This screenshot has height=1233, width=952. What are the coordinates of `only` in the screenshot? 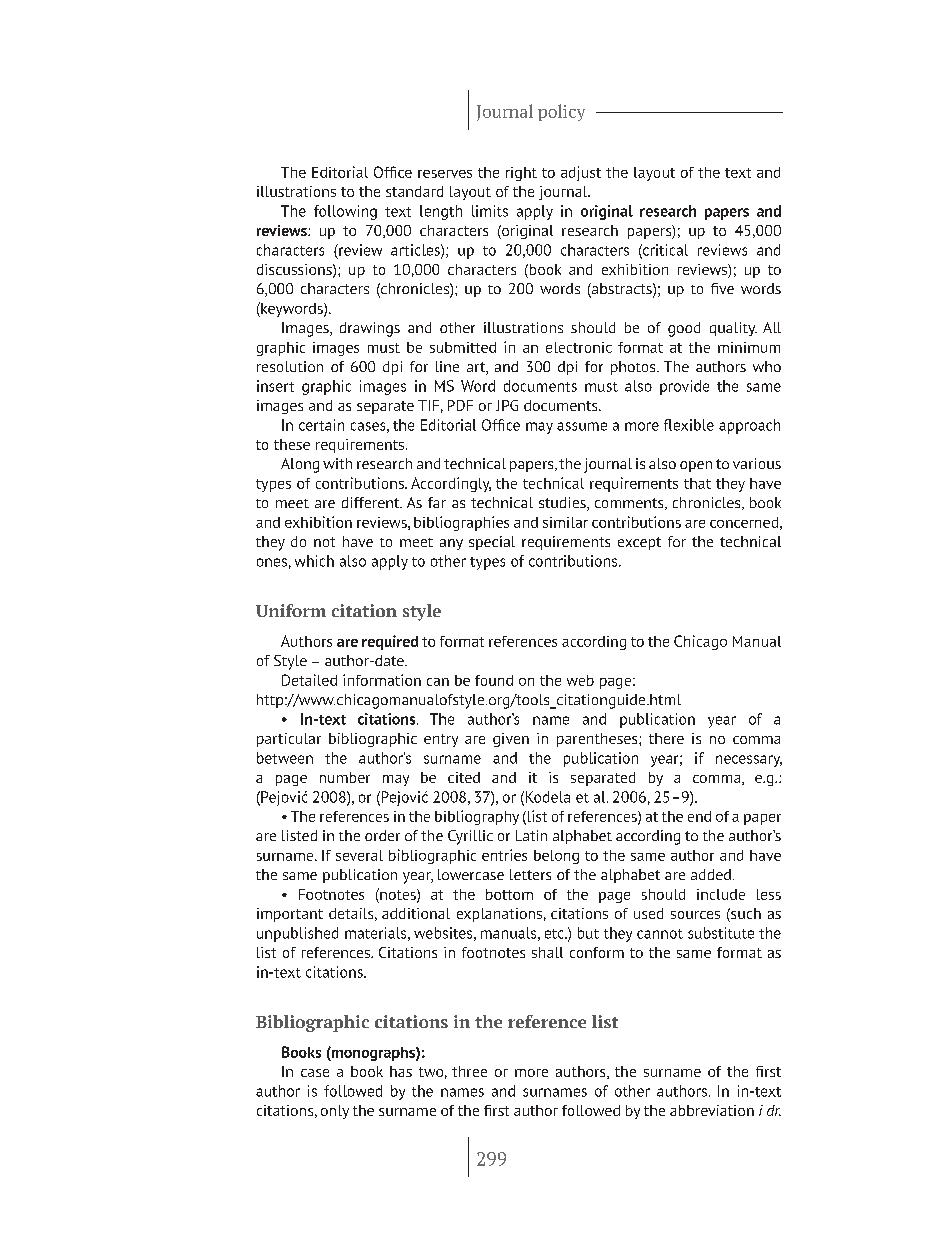 It's located at (335, 1112).
